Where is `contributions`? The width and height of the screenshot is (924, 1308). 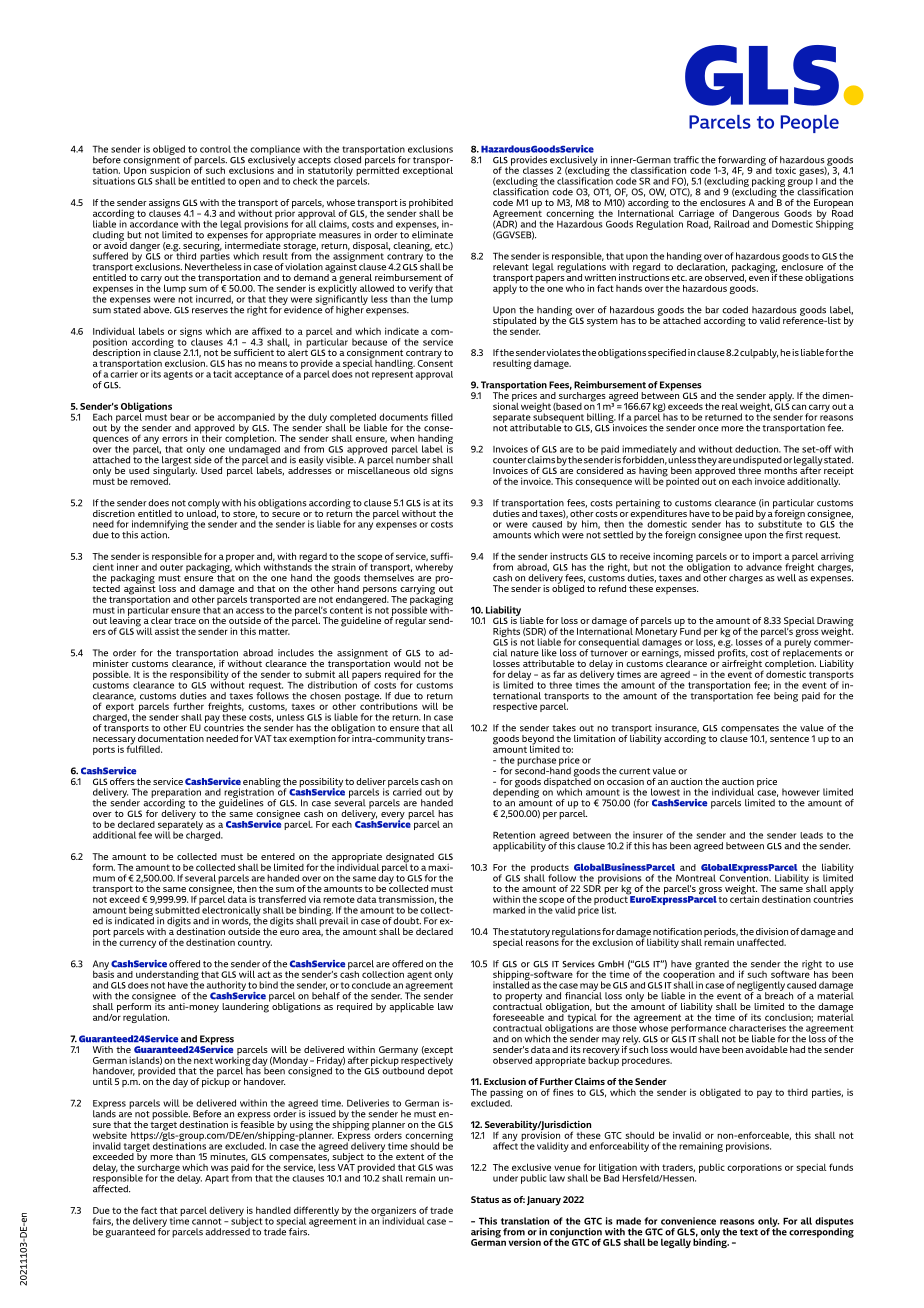 contributions is located at coordinates (389, 705).
